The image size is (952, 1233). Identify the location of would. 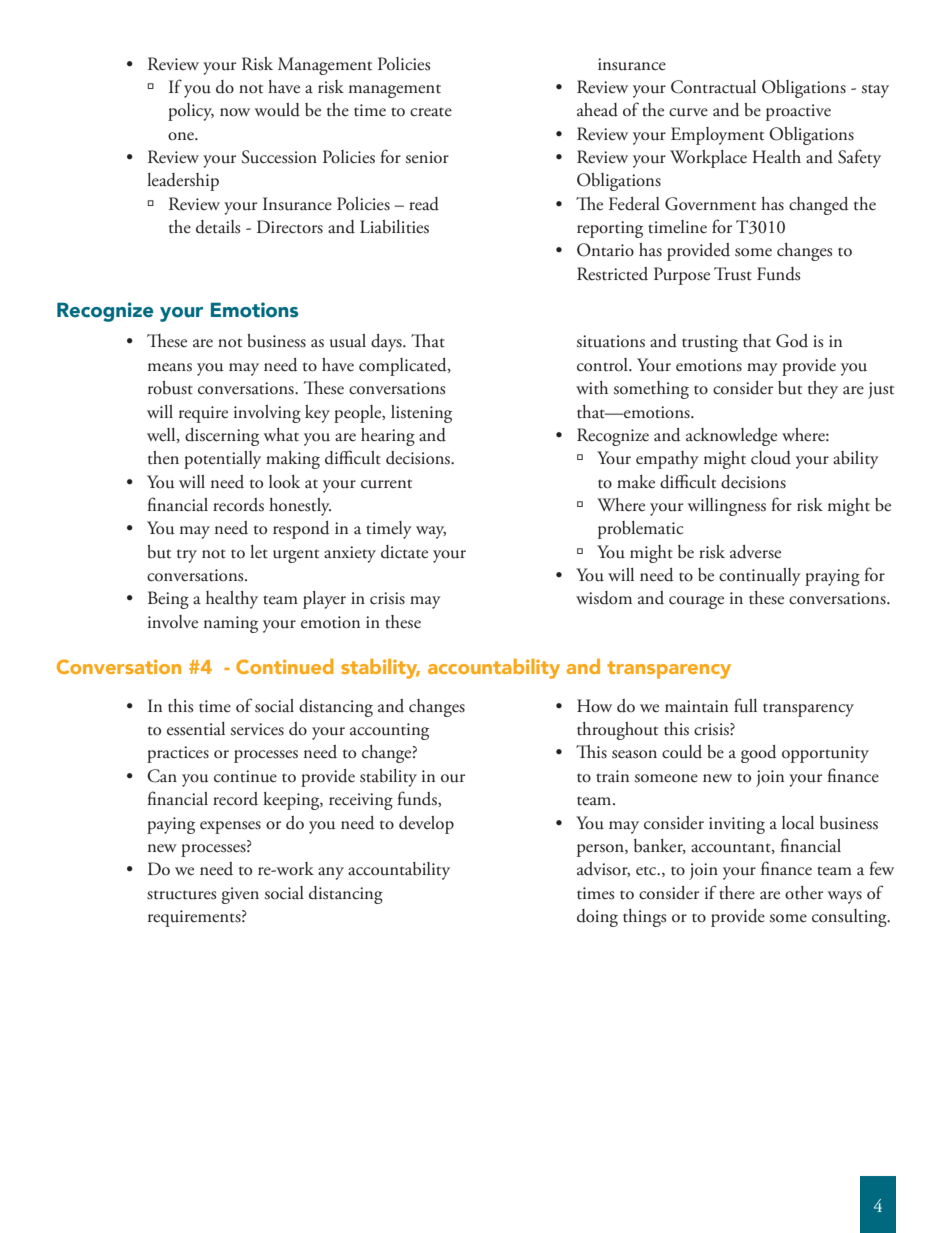
(277, 110).
